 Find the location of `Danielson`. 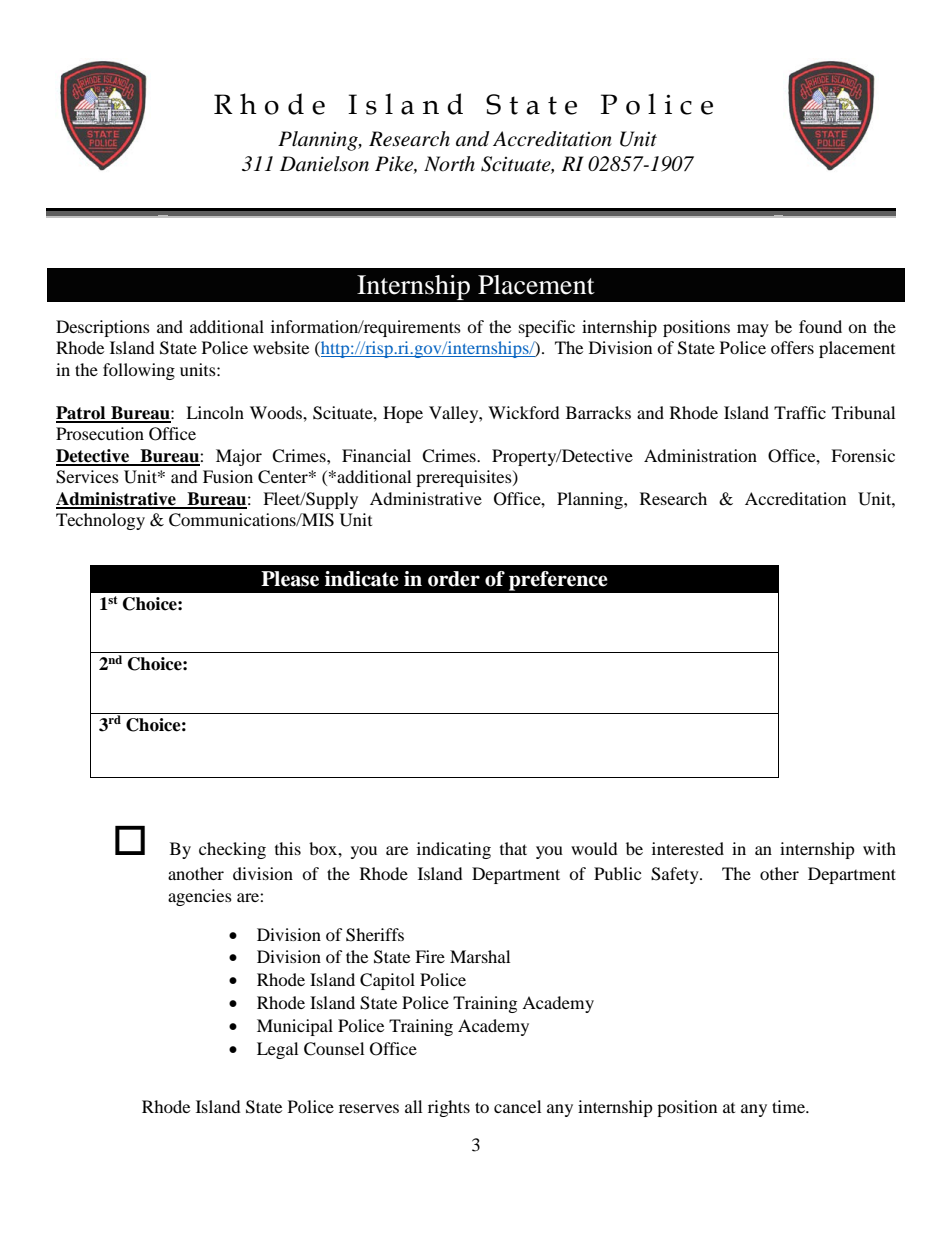

Danielson is located at coordinates (324, 164).
